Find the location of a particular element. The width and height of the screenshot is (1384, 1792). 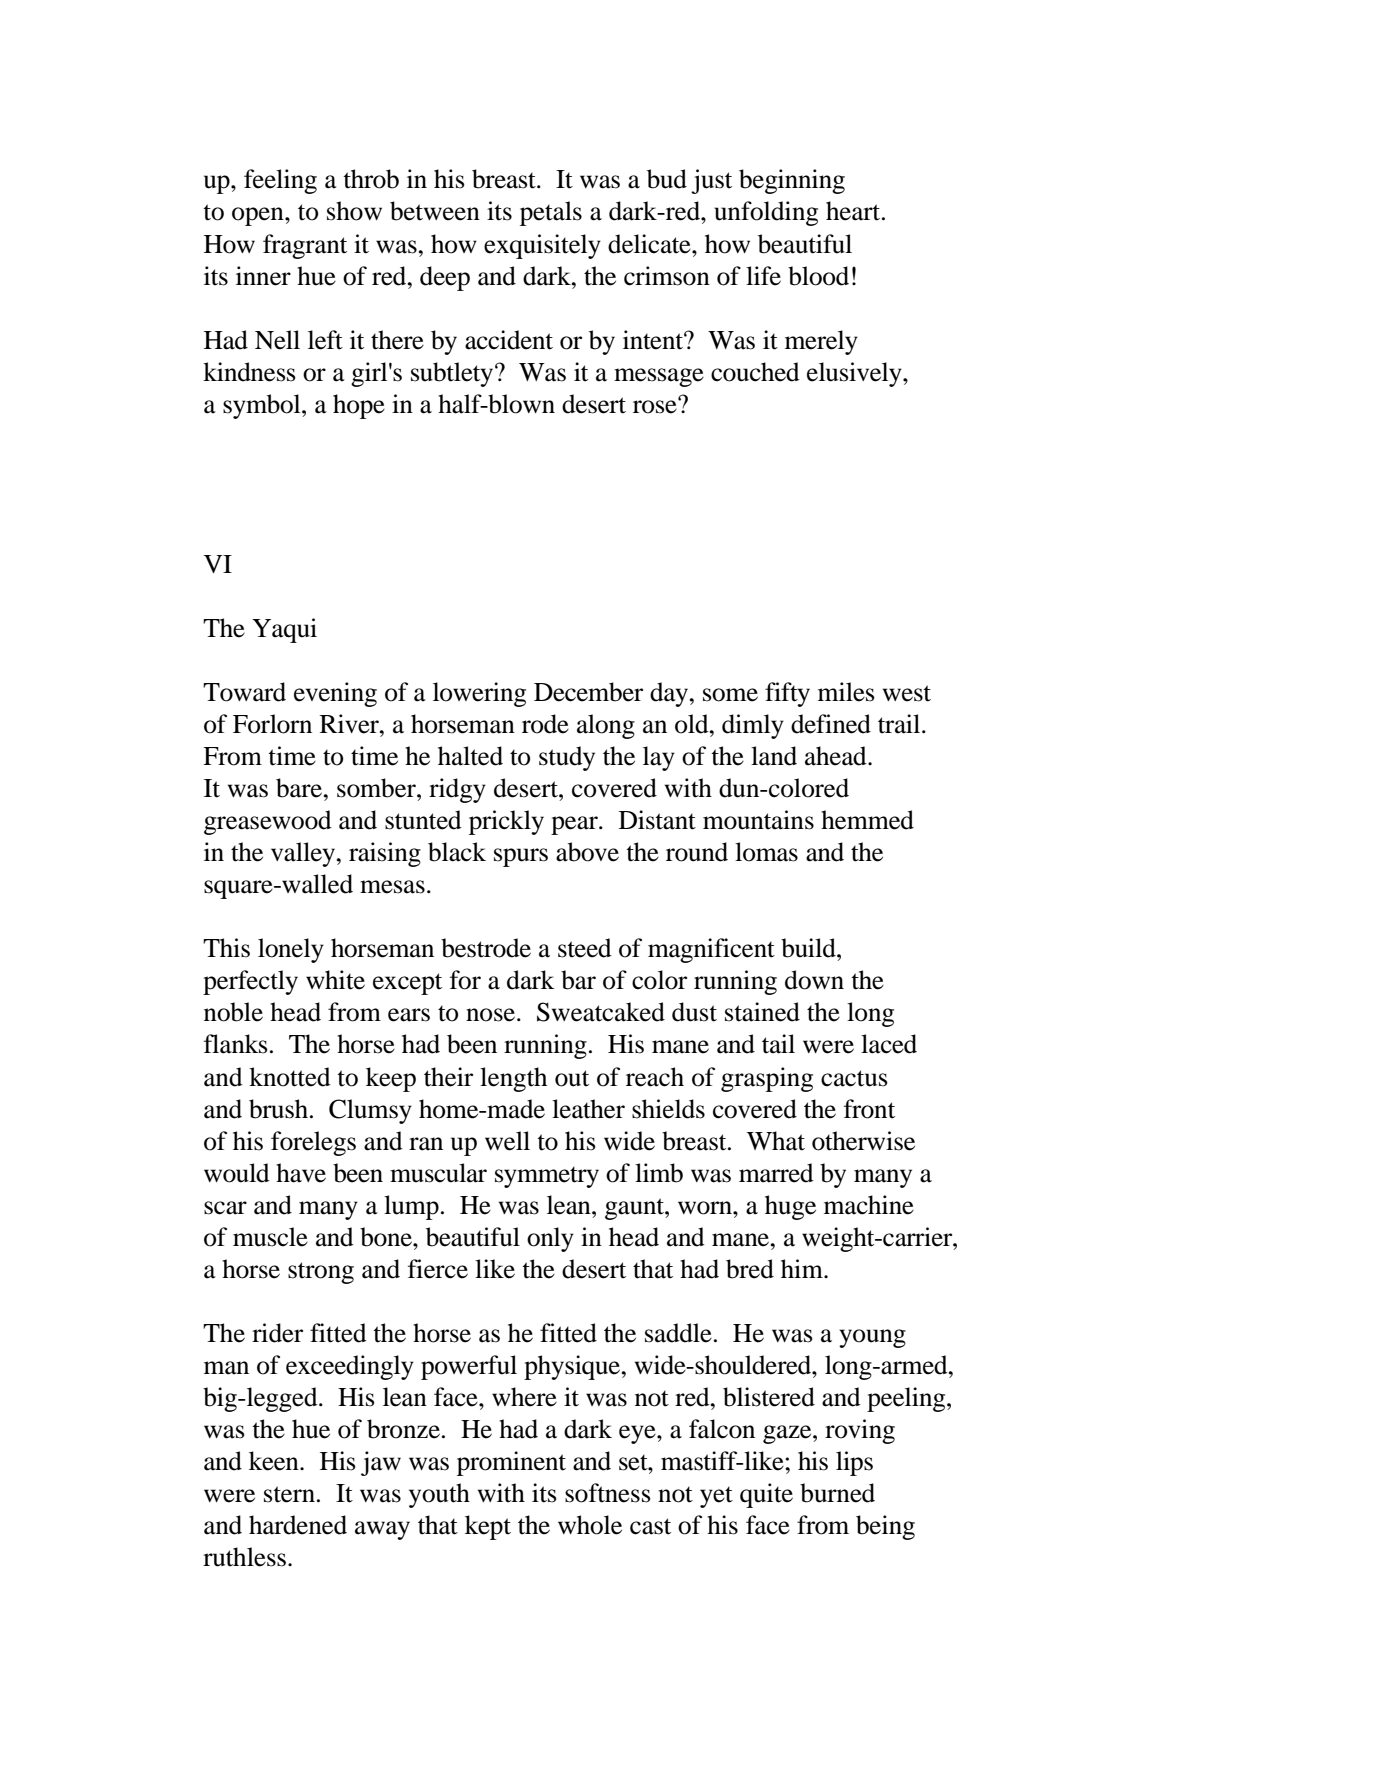

hardened is located at coordinates (298, 1525).
